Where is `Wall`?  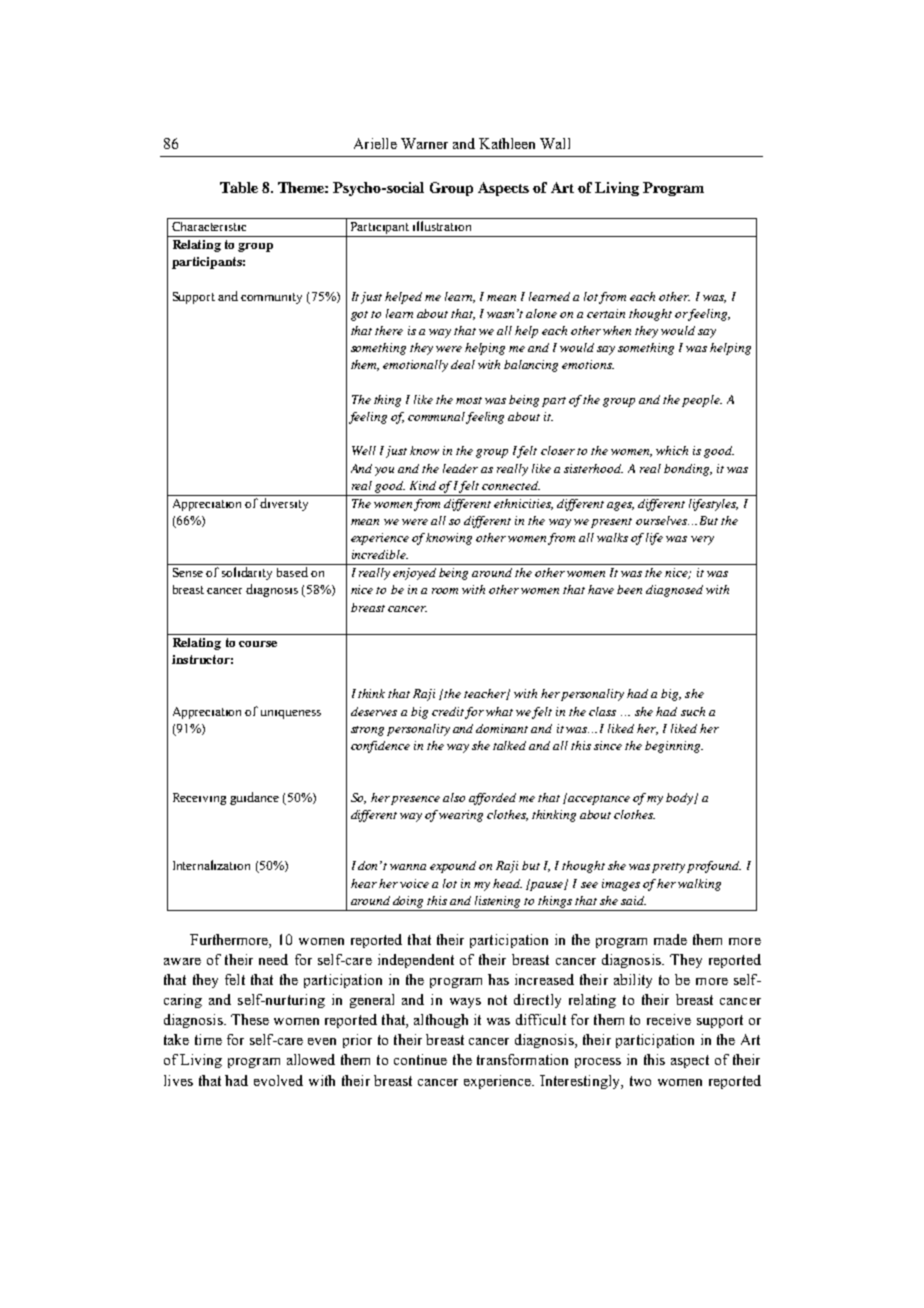 Wall is located at coordinates (555, 143).
